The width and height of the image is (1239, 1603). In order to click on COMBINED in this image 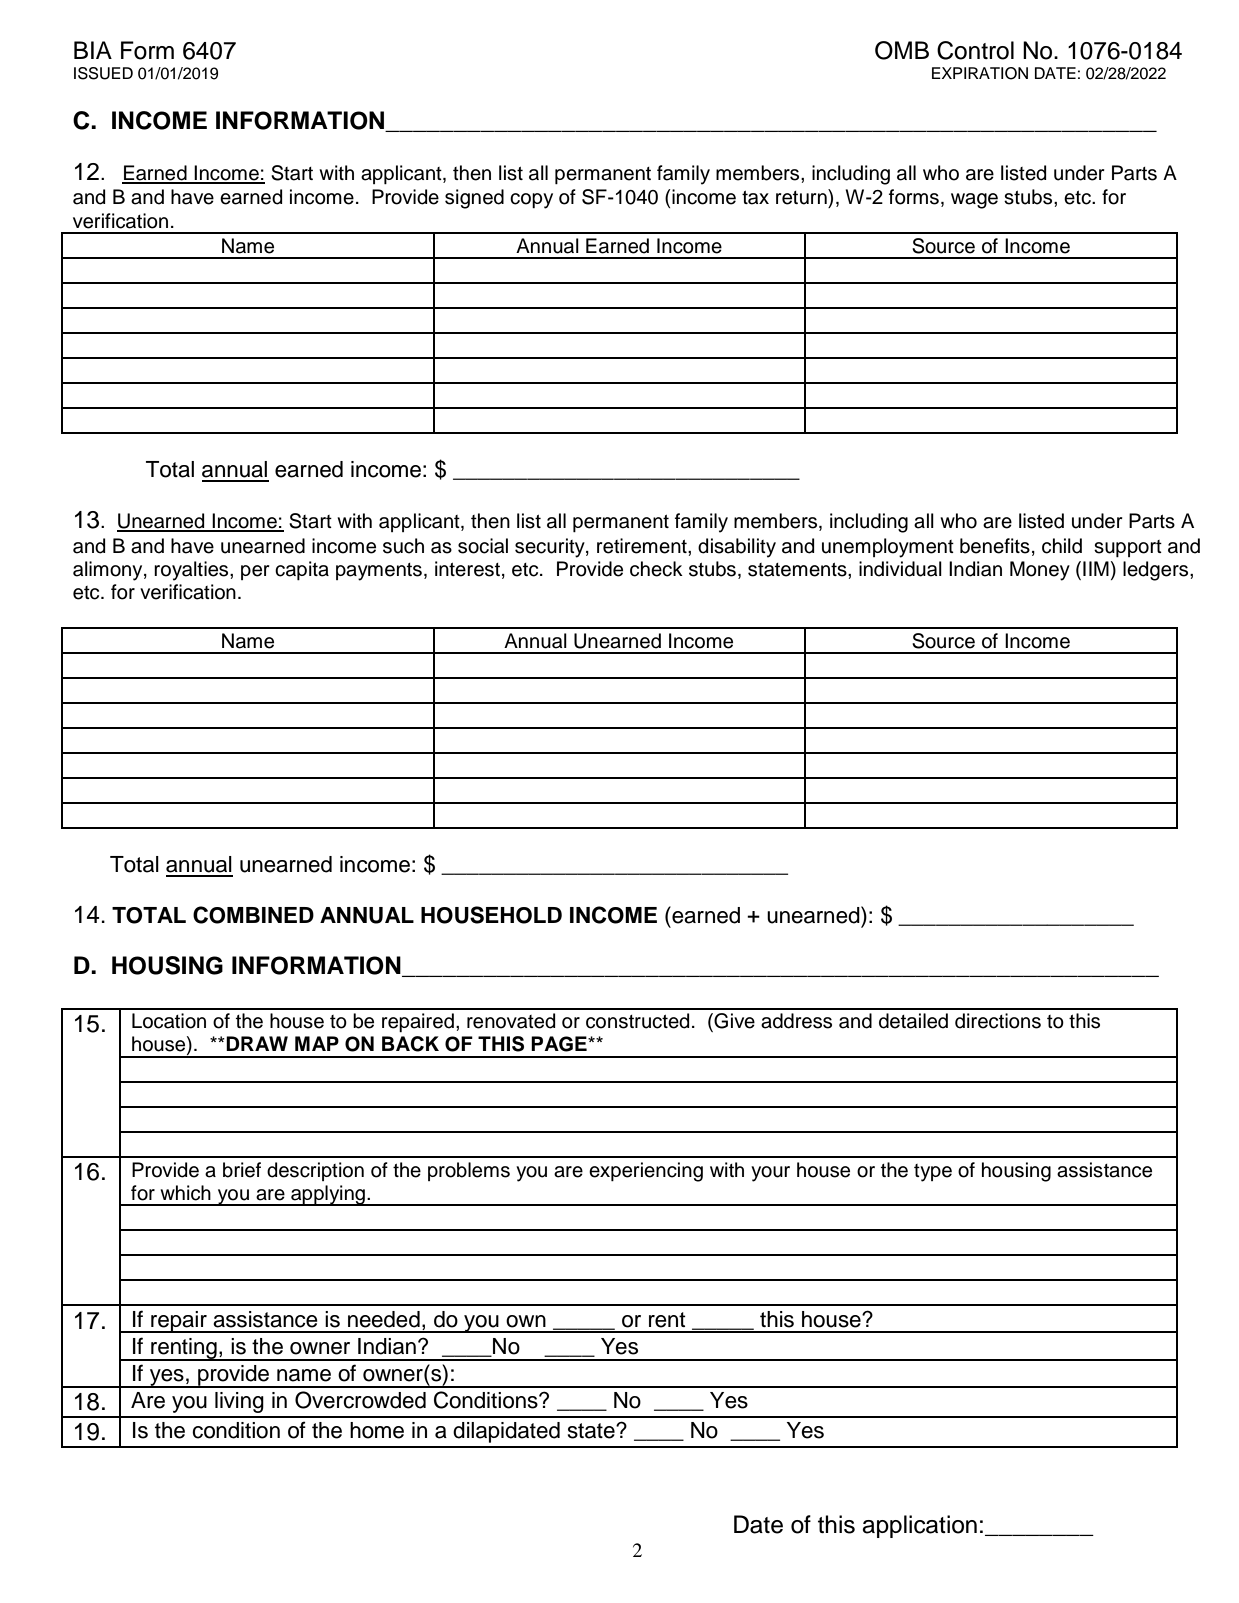, I will do `click(253, 915)`.
